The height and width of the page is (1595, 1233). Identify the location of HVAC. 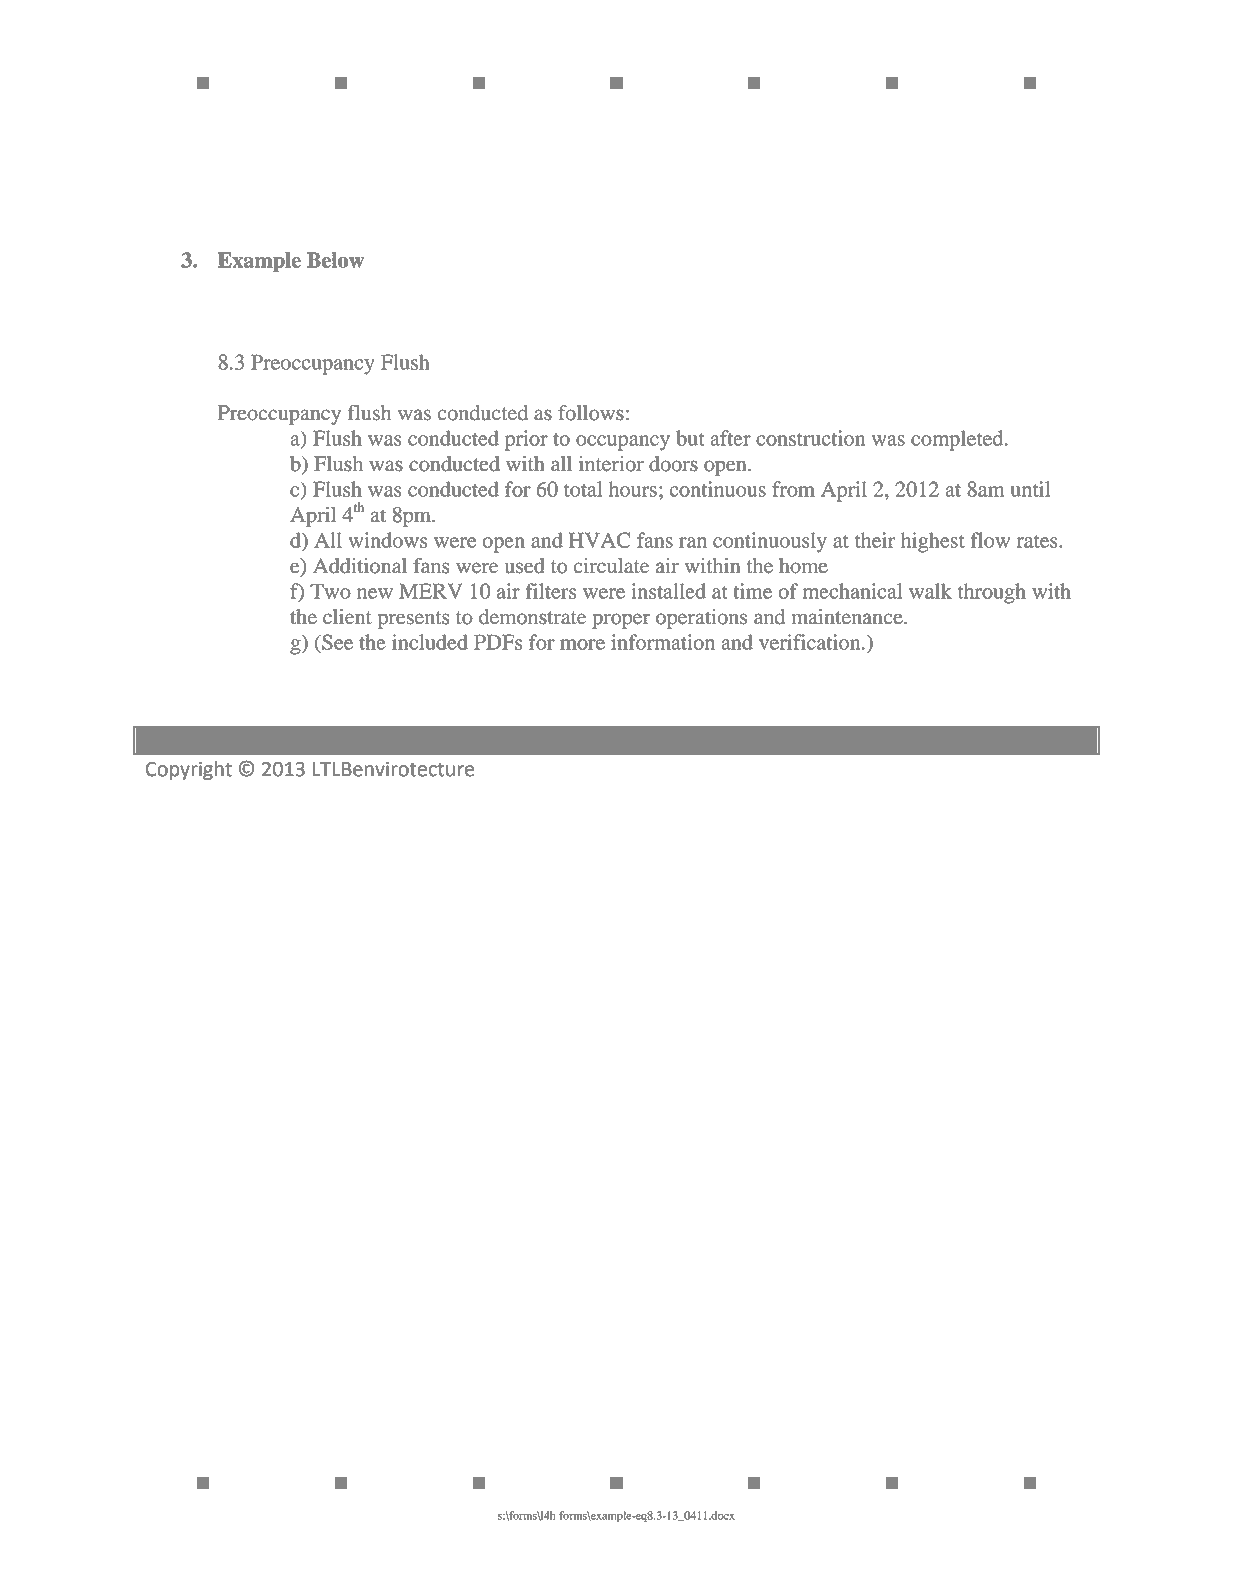
(599, 540).
